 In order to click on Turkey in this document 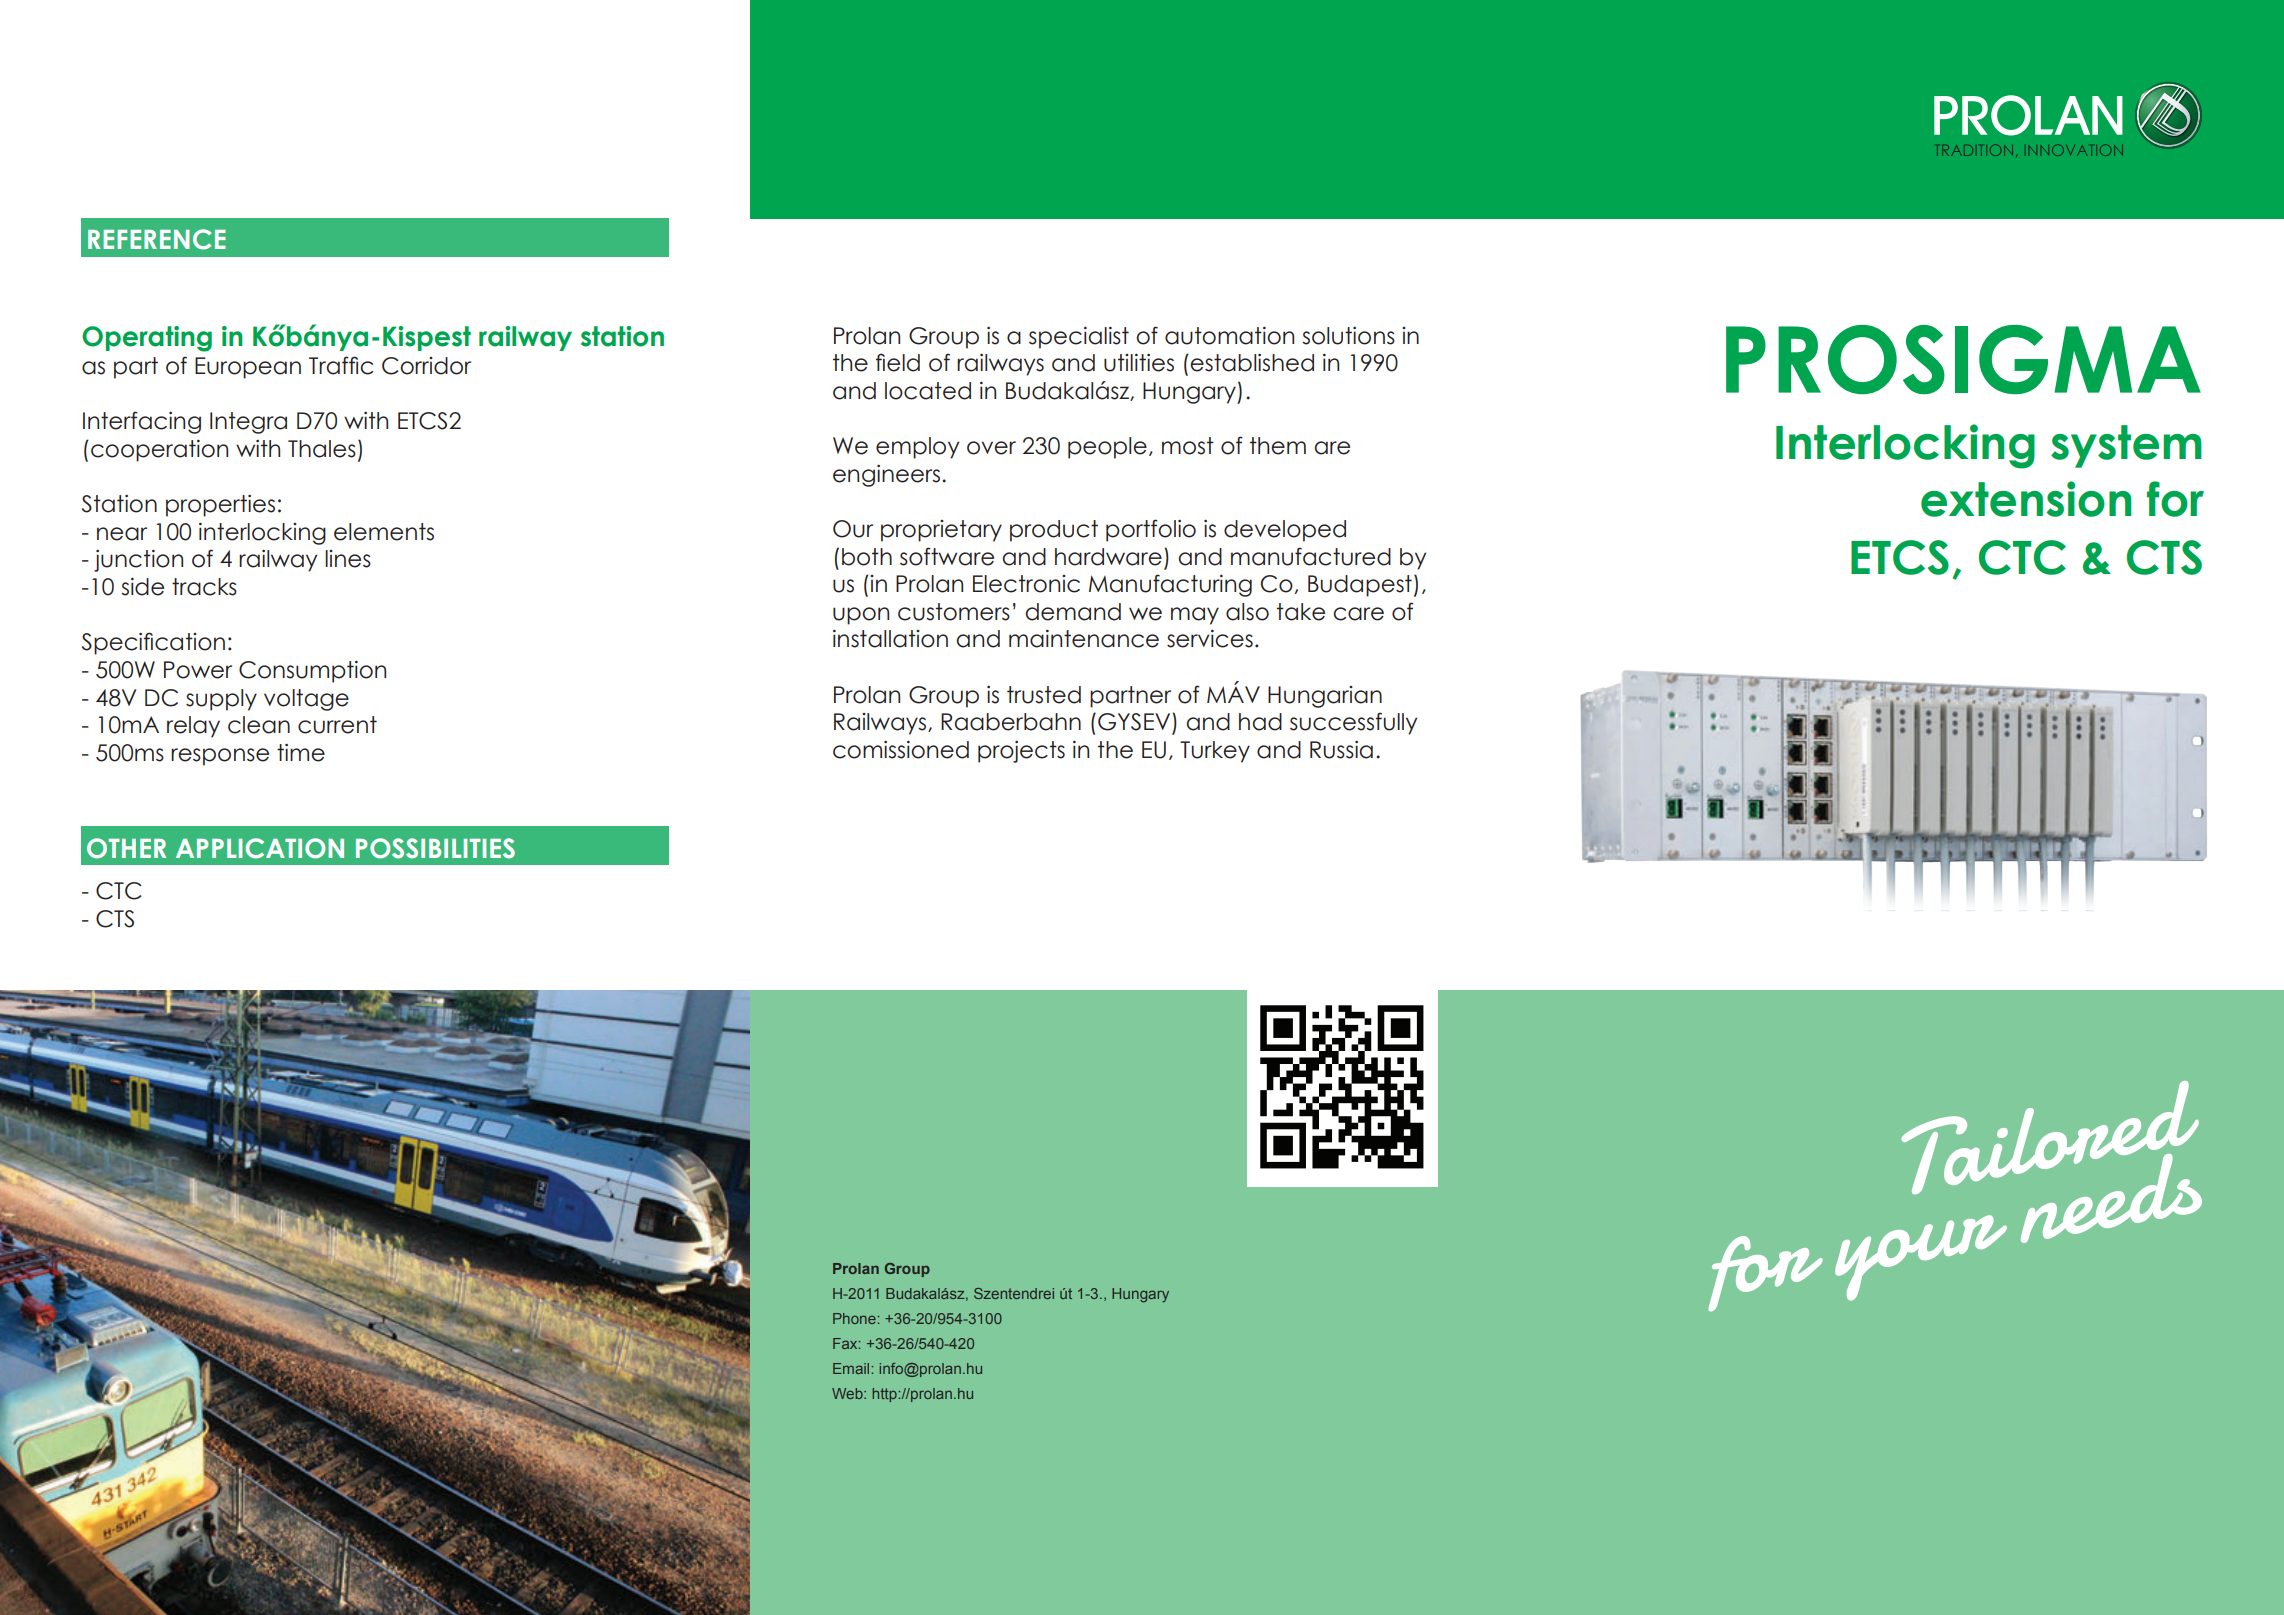, I will do `click(1215, 752)`.
